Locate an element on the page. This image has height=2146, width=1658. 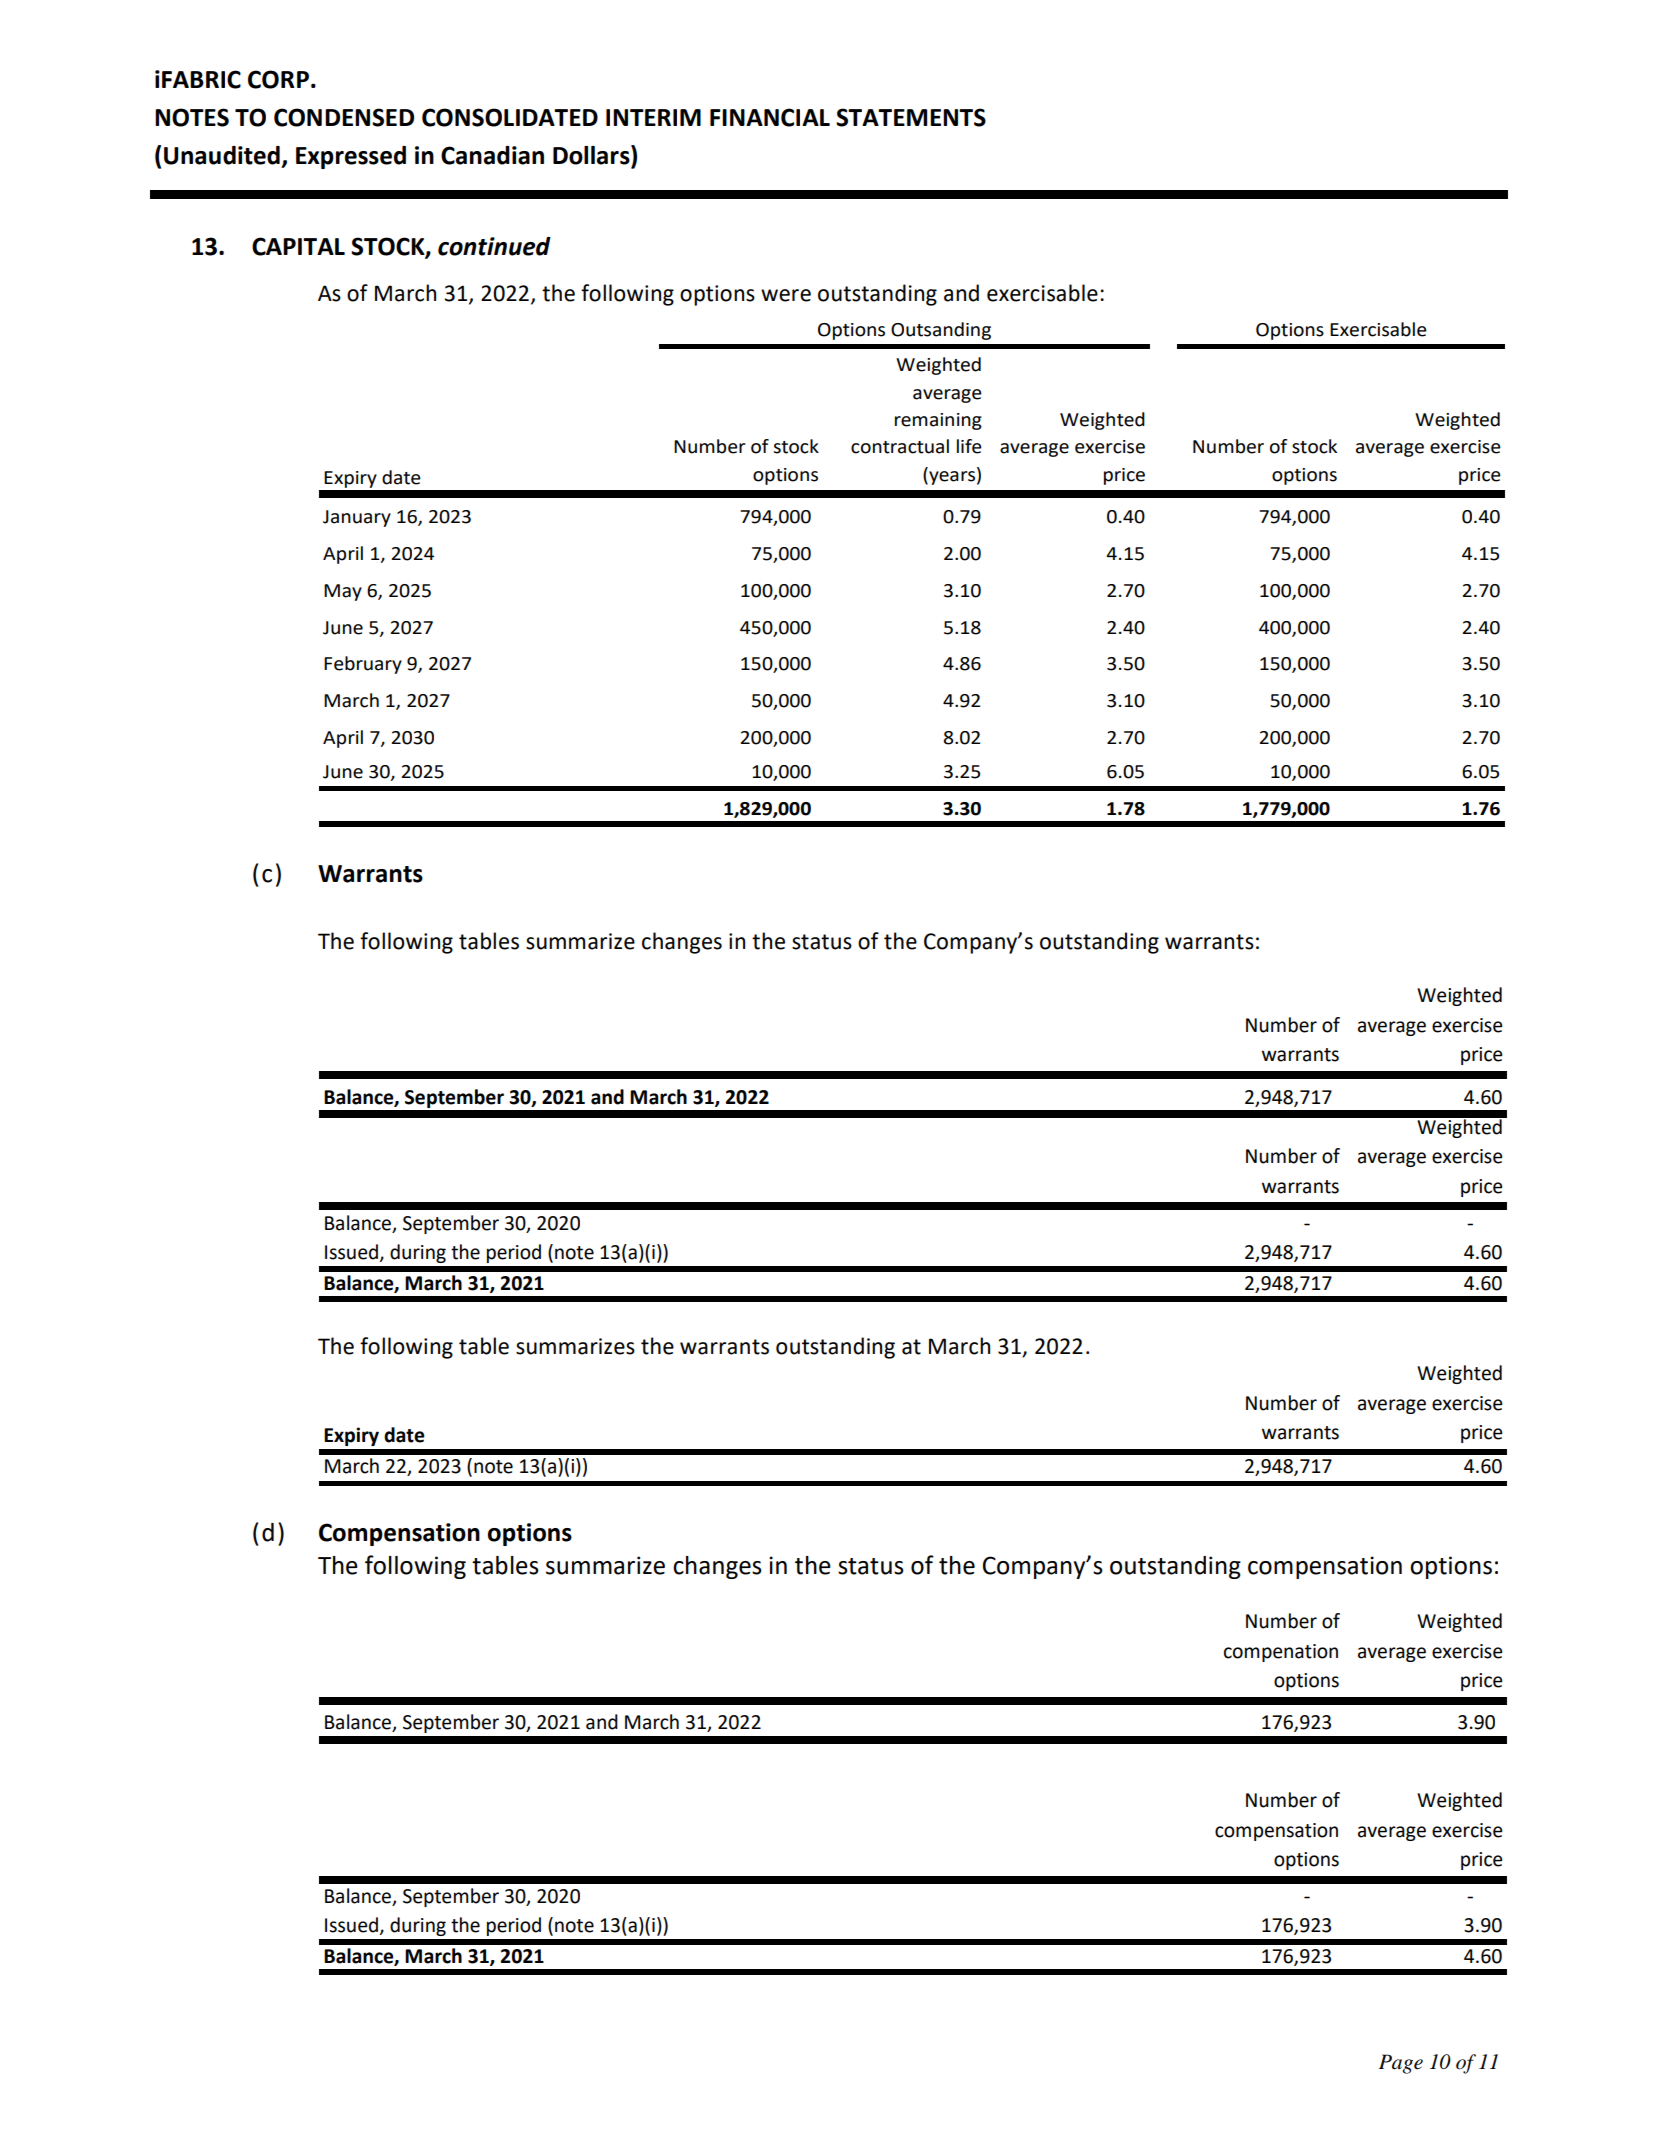
Expressed is located at coordinates (351, 157).
